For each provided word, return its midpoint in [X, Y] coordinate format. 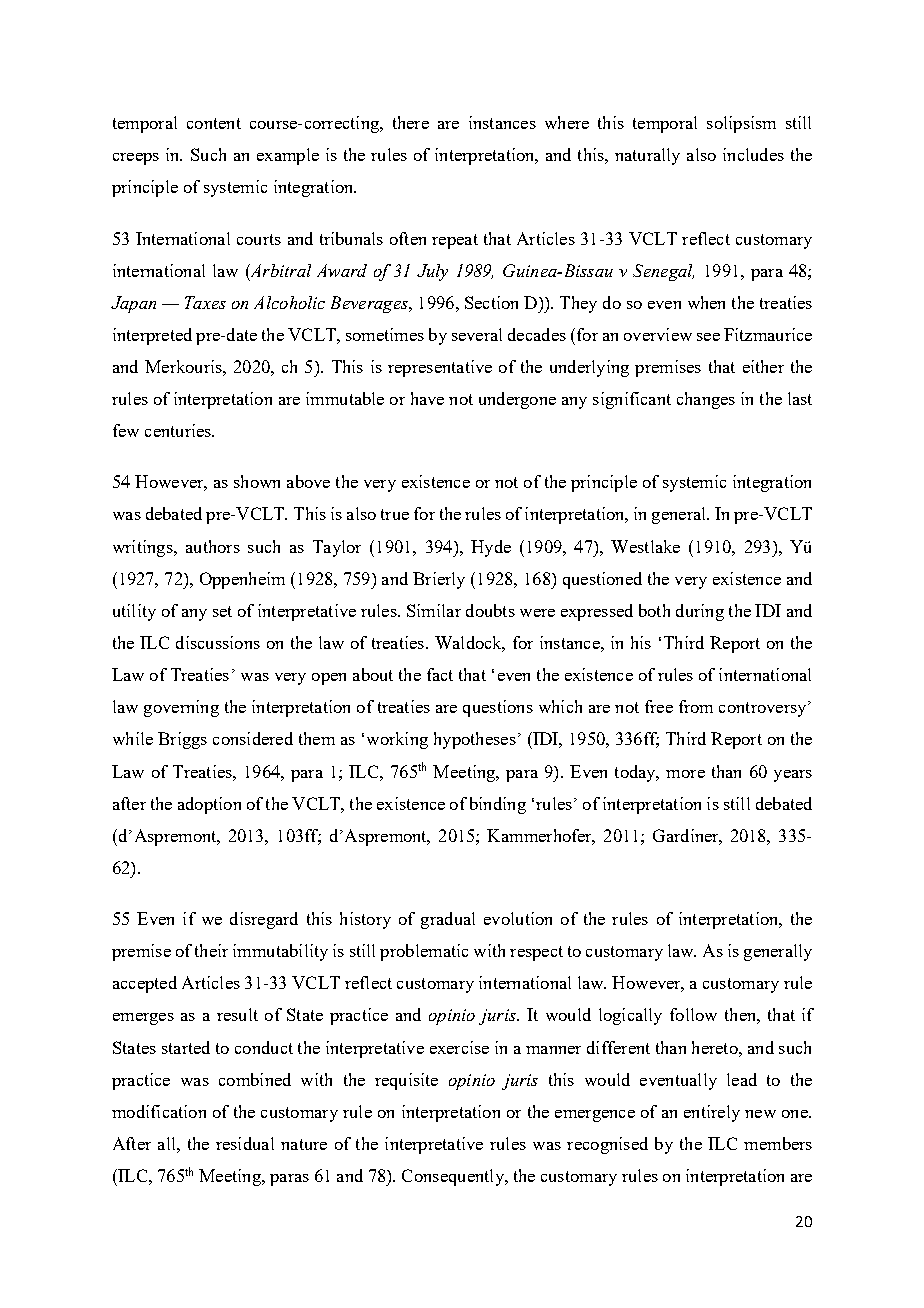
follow [693, 1014]
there [411, 122]
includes [753, 154]
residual [245, 1143]
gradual [448, 920]
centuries [179, 430]
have [427, 398]
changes [706, 400]
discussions [218, 642]
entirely [712, 1113]
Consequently [454, 1177]
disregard [264, 920]
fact [440, 674]
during [700, 612]
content [214, 123]
